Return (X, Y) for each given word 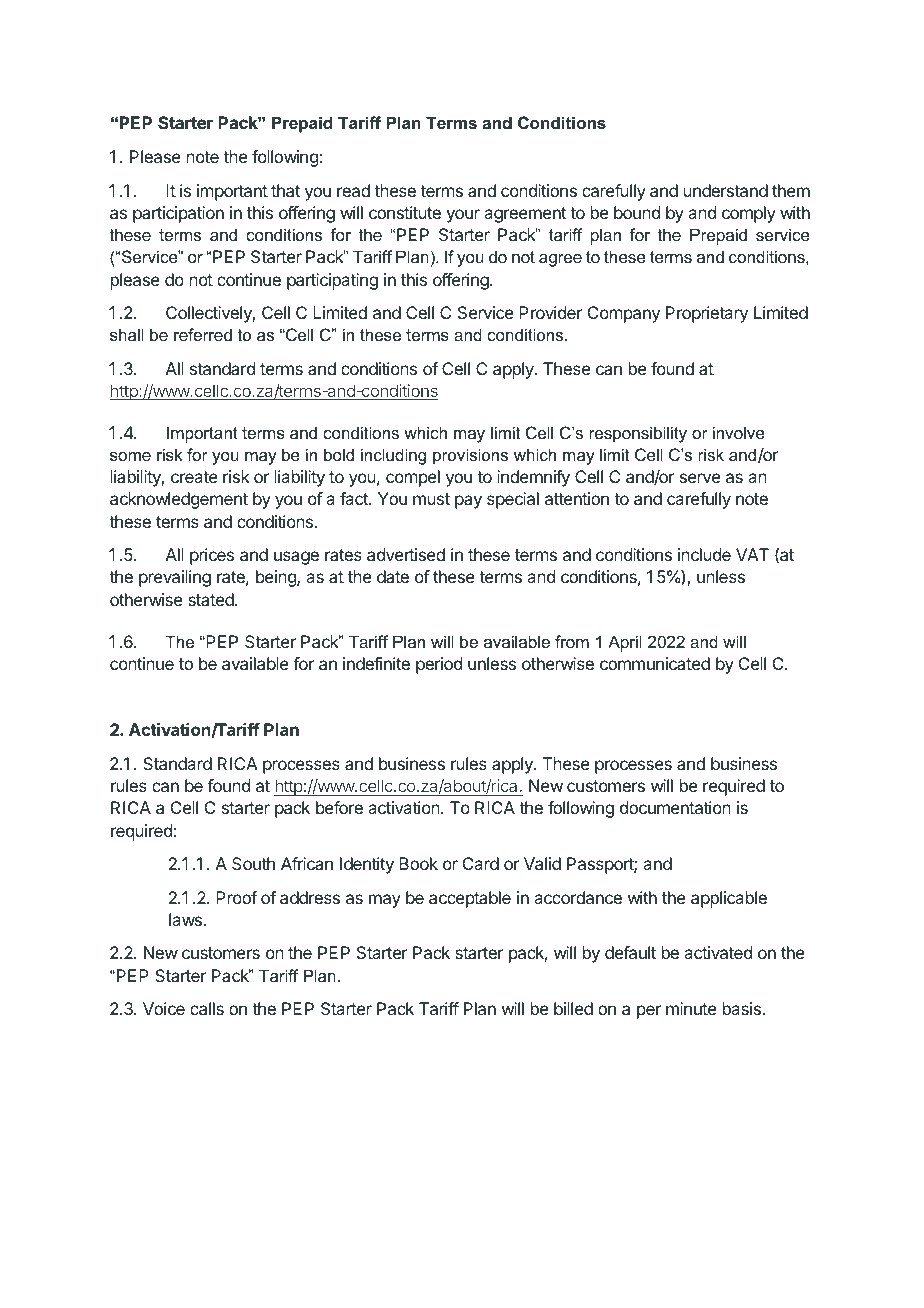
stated (212, 599)
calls (207, 1008)
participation (178, 214)
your (463, 216)
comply (749, 214)
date (393, 576)
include (704, 554)
